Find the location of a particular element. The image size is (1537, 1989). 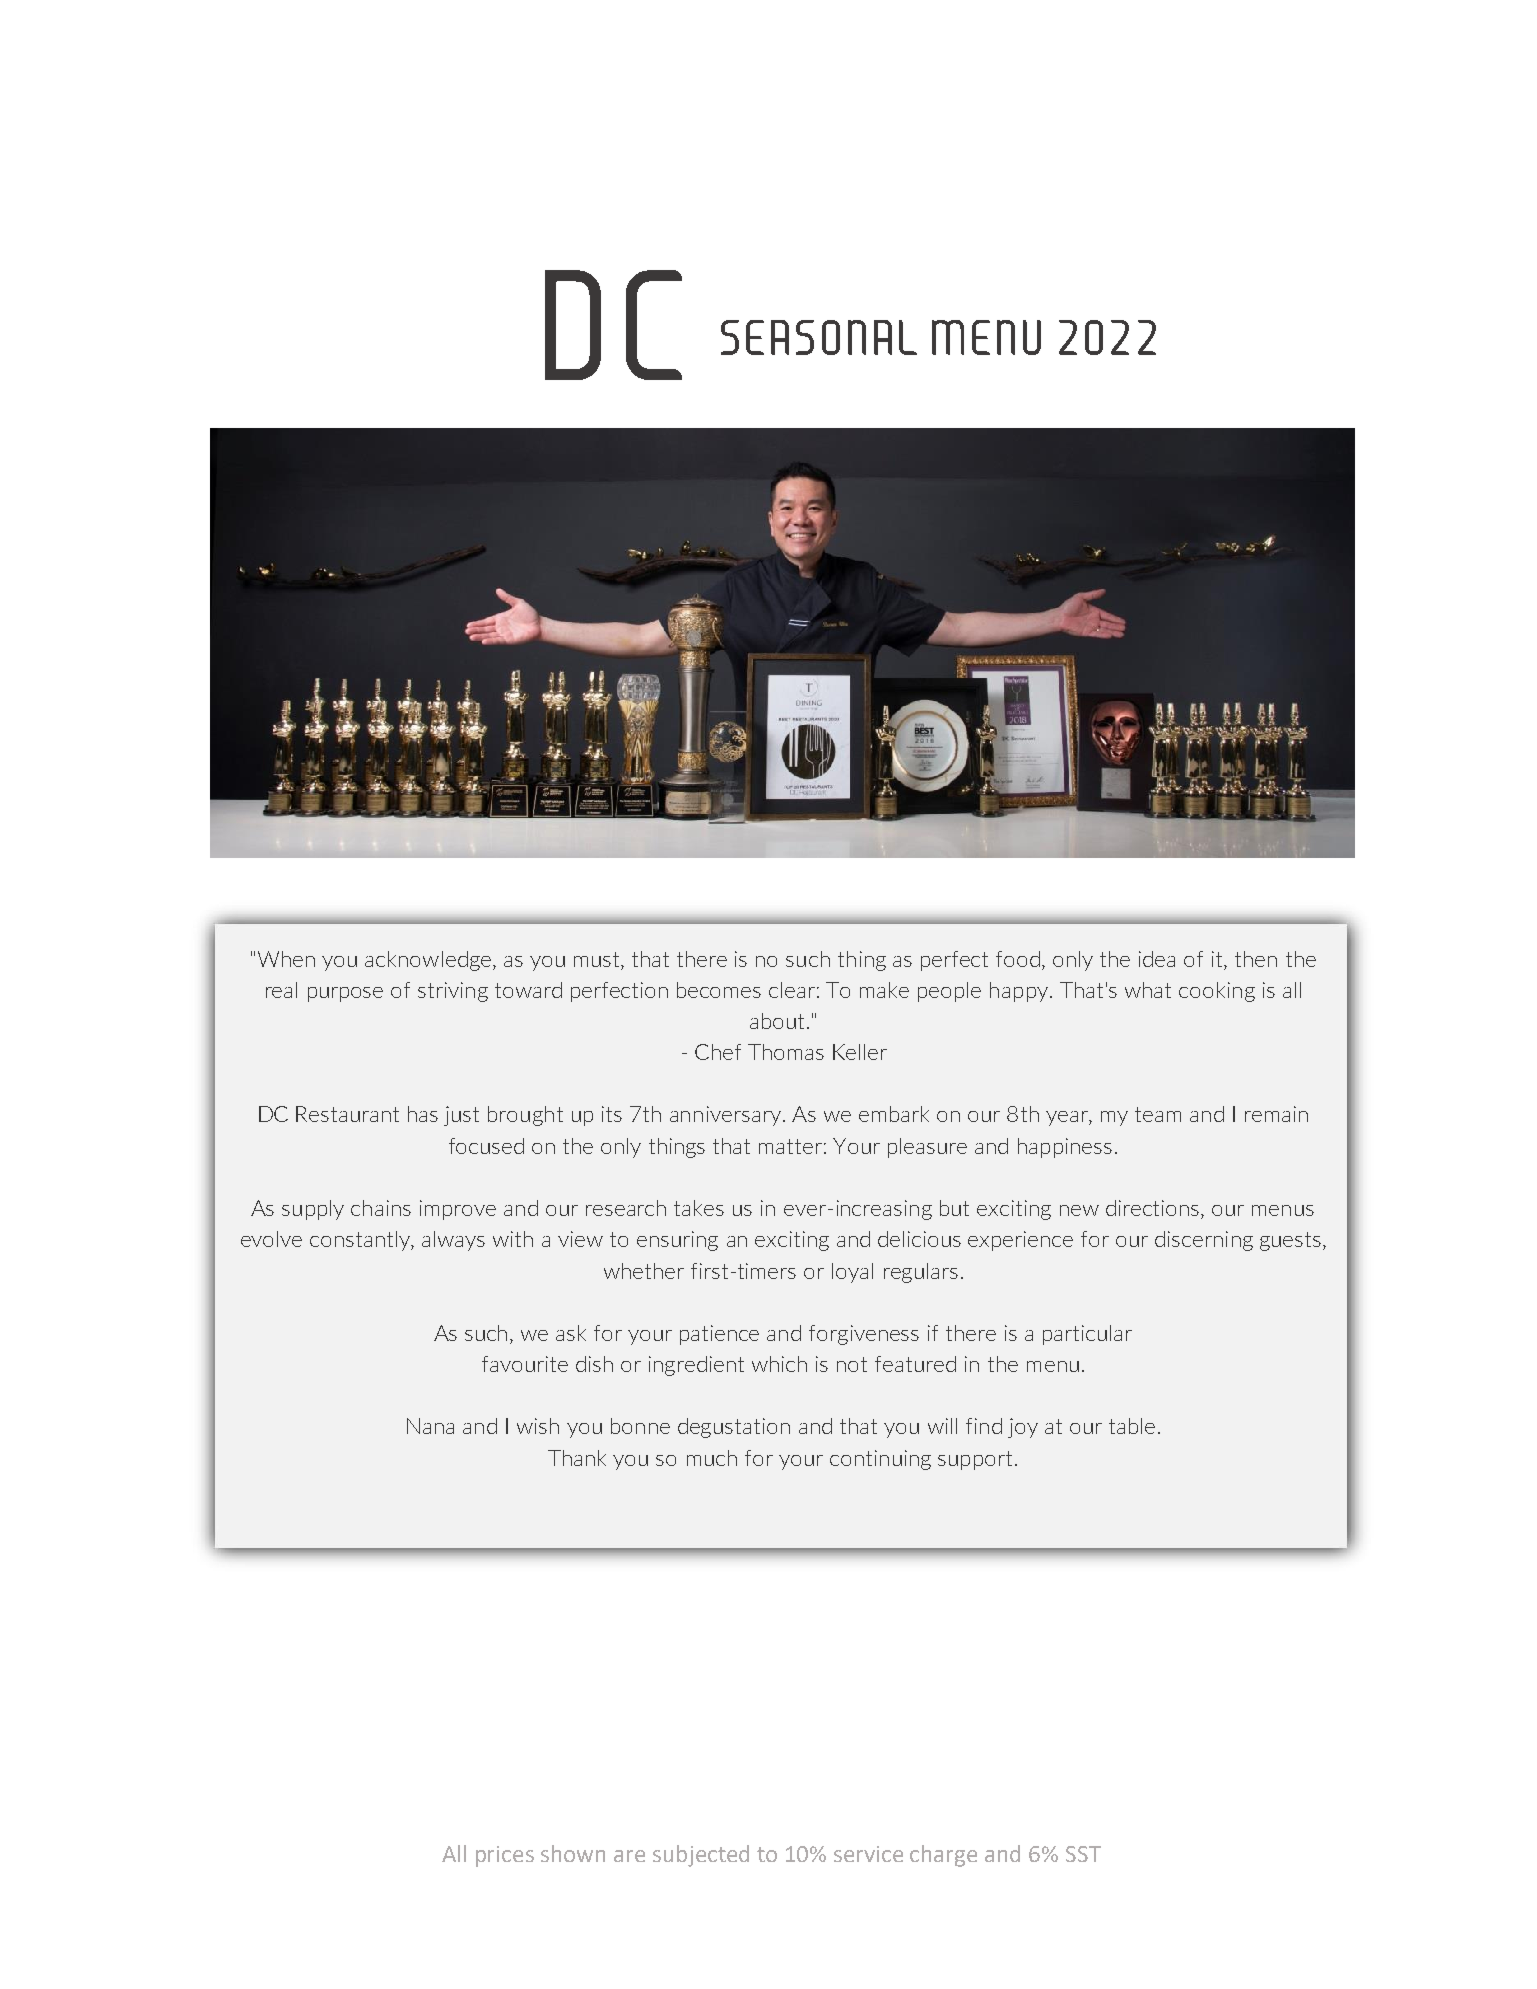

which is located at coordinates (779, 1364).
